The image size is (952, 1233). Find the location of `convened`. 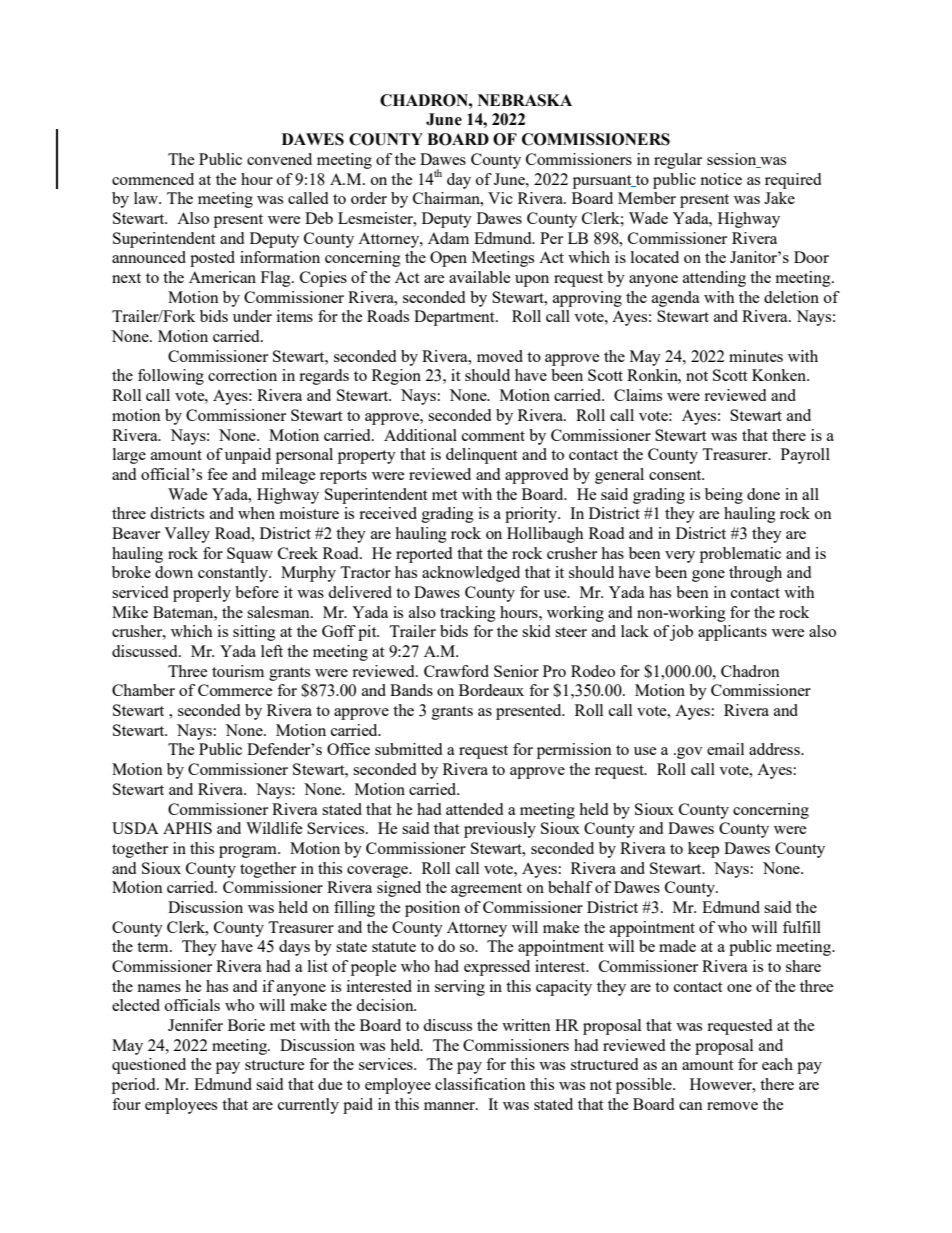

convened is located at coordinates (279, 159).
